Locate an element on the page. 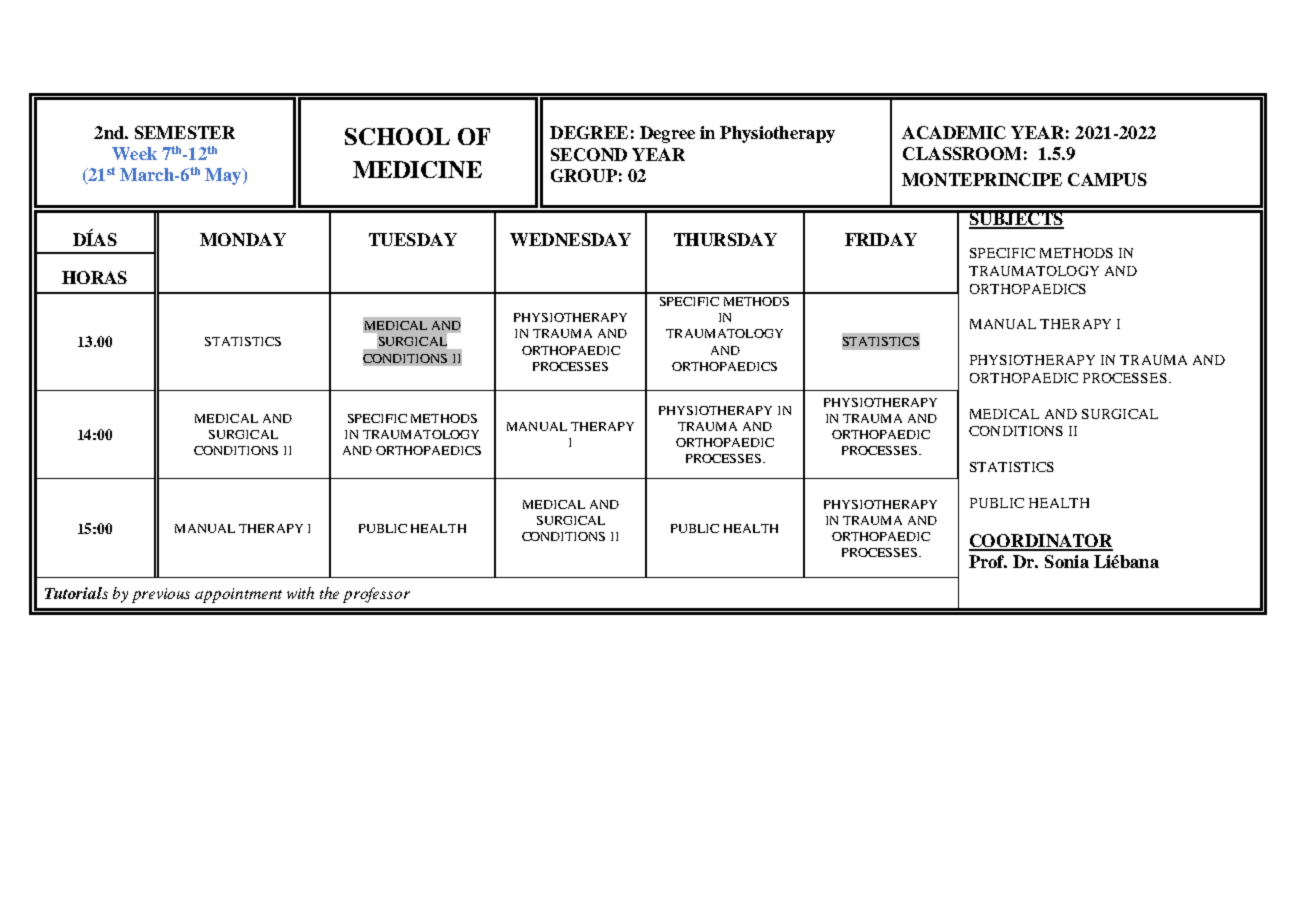  SECOND is located at coordinates (589, 154).
